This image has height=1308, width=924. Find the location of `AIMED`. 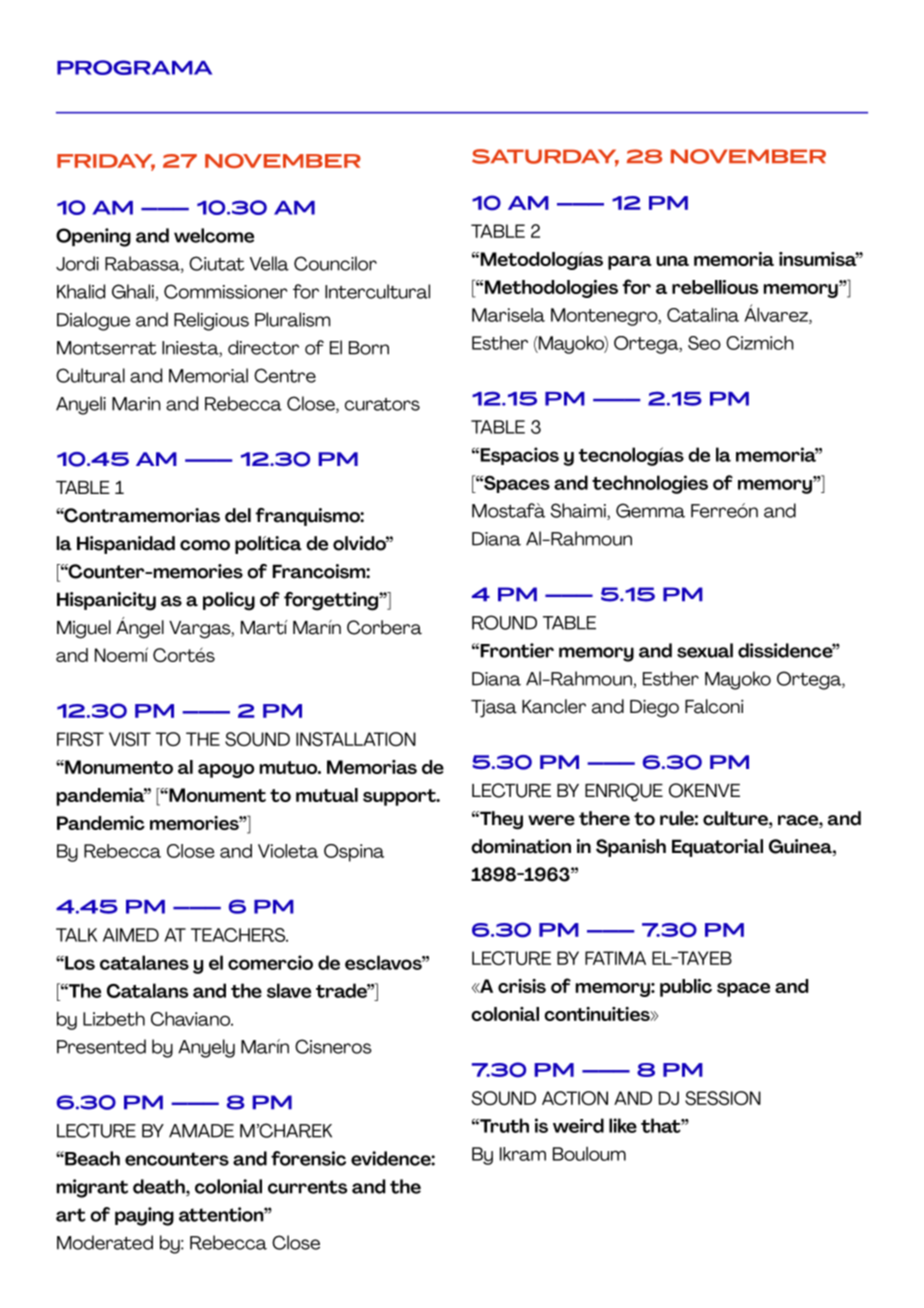

AIMED is located at coordinates (131, 935).
